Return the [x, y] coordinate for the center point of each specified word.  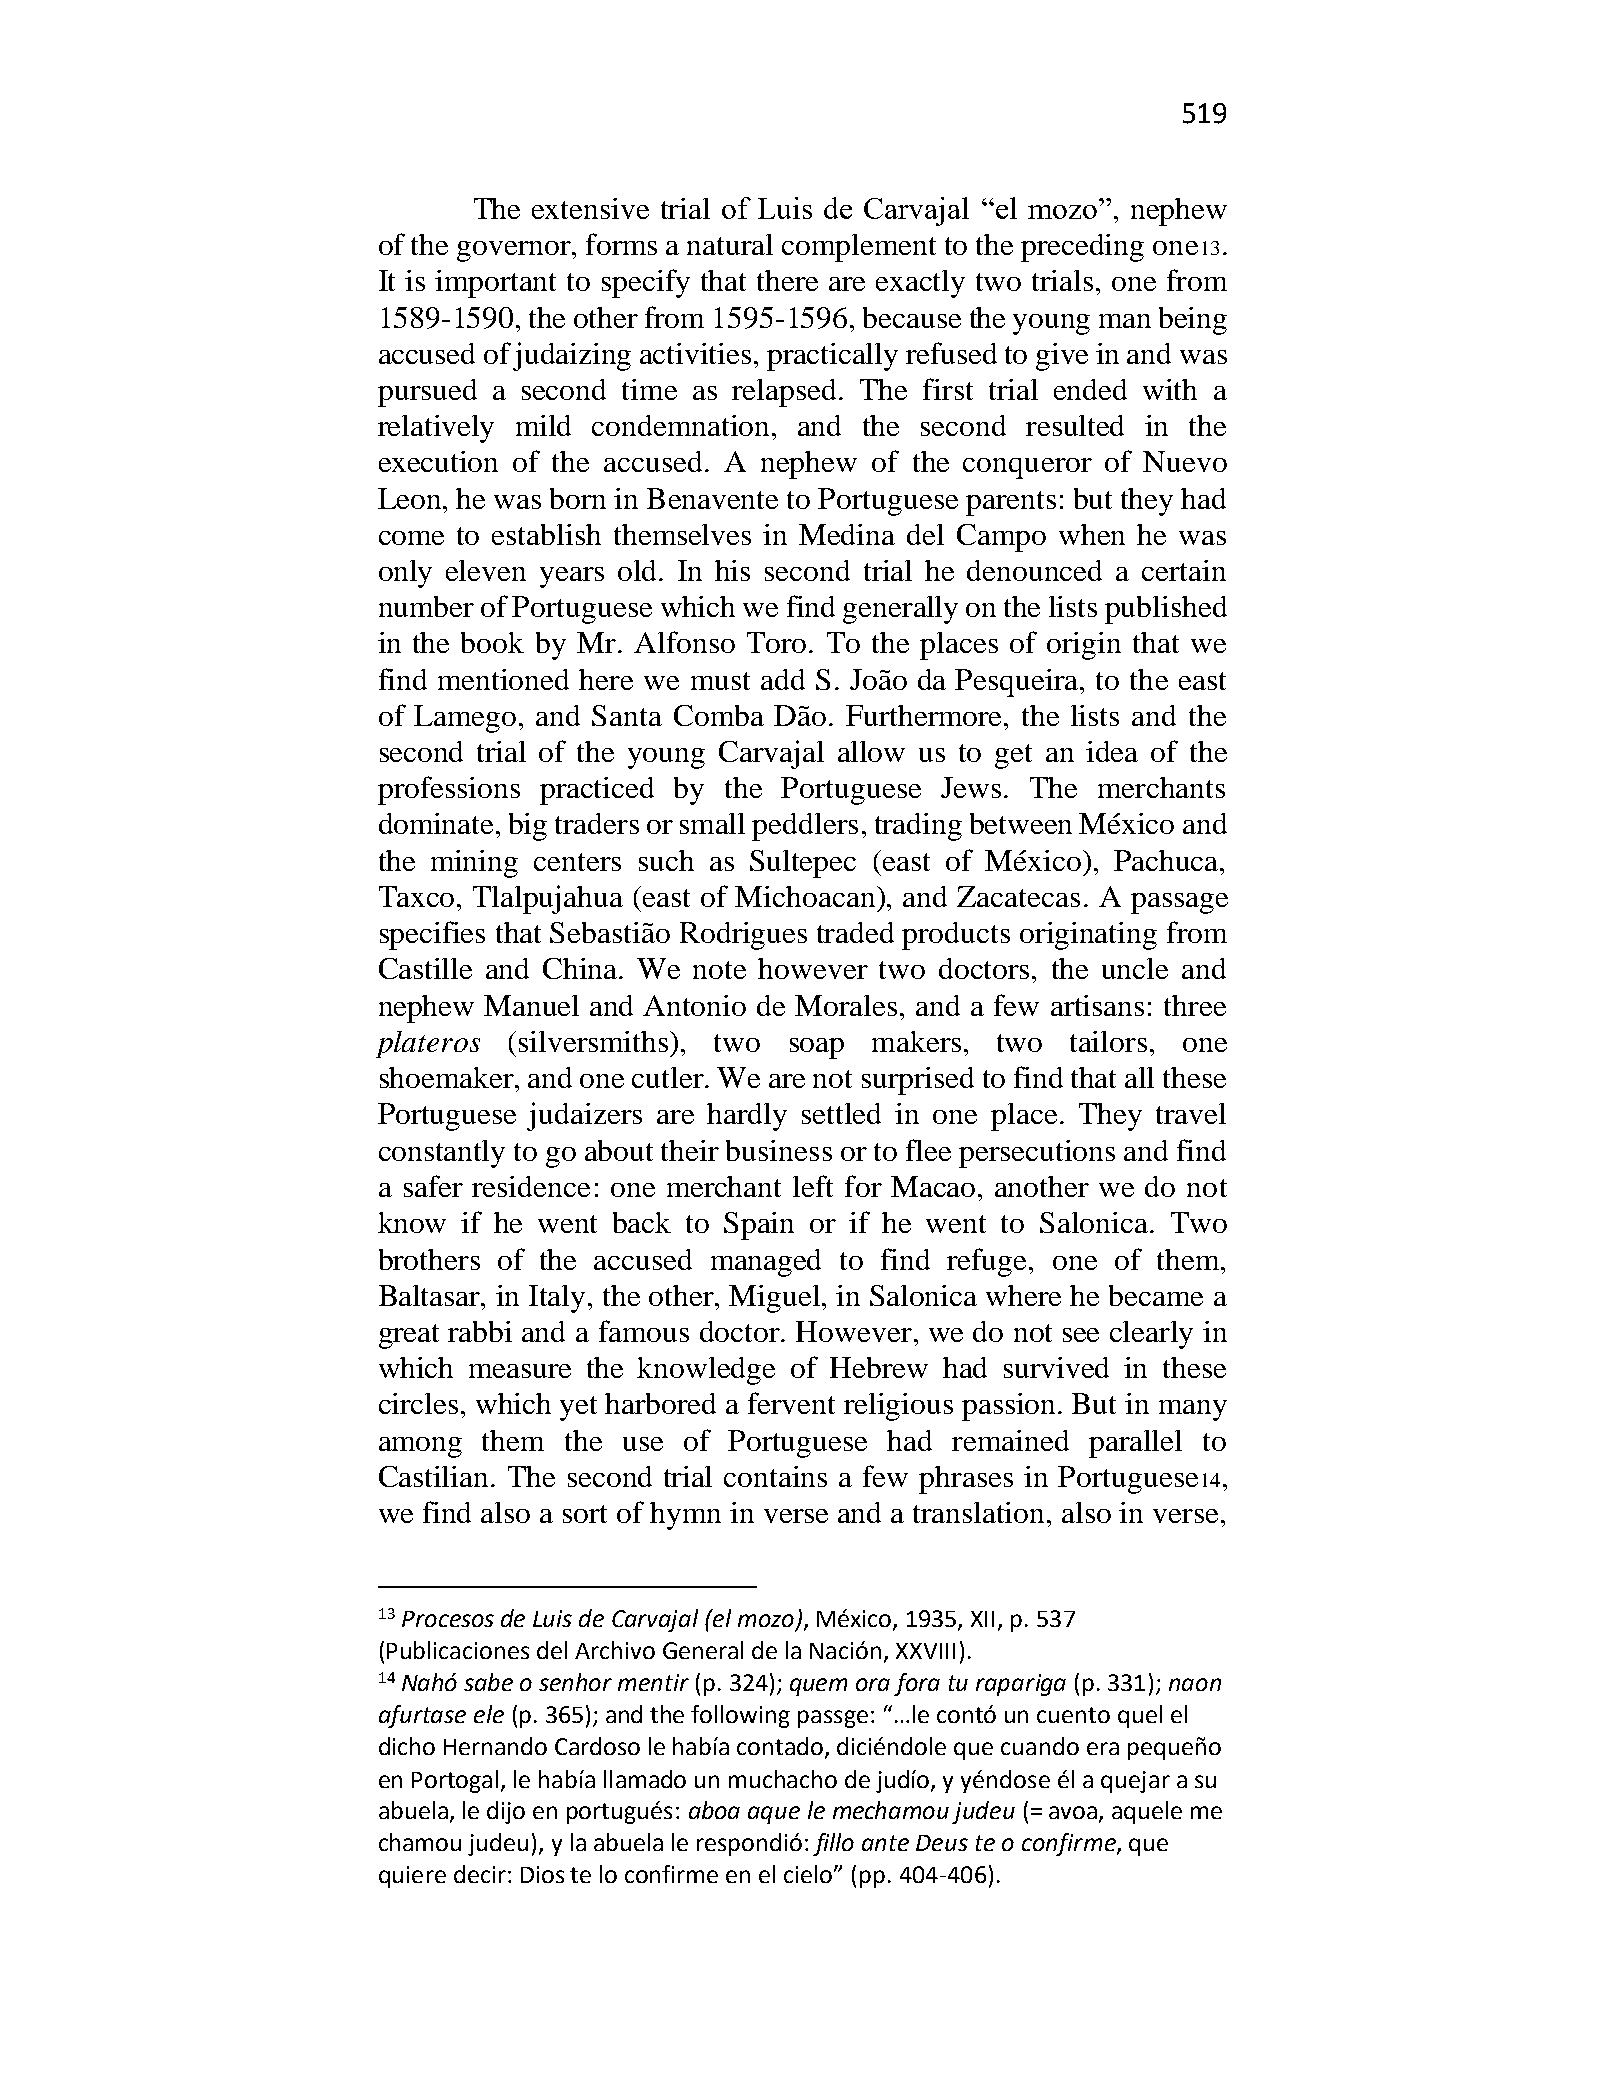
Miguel [776, 1299]
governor [515, 251]
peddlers [805, 827]
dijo [506, 1812]
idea [1112, 751]
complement [859, 248]
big [528, 827]
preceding [1082, 248]
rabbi [480, 1331]
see [1081, 1335]
